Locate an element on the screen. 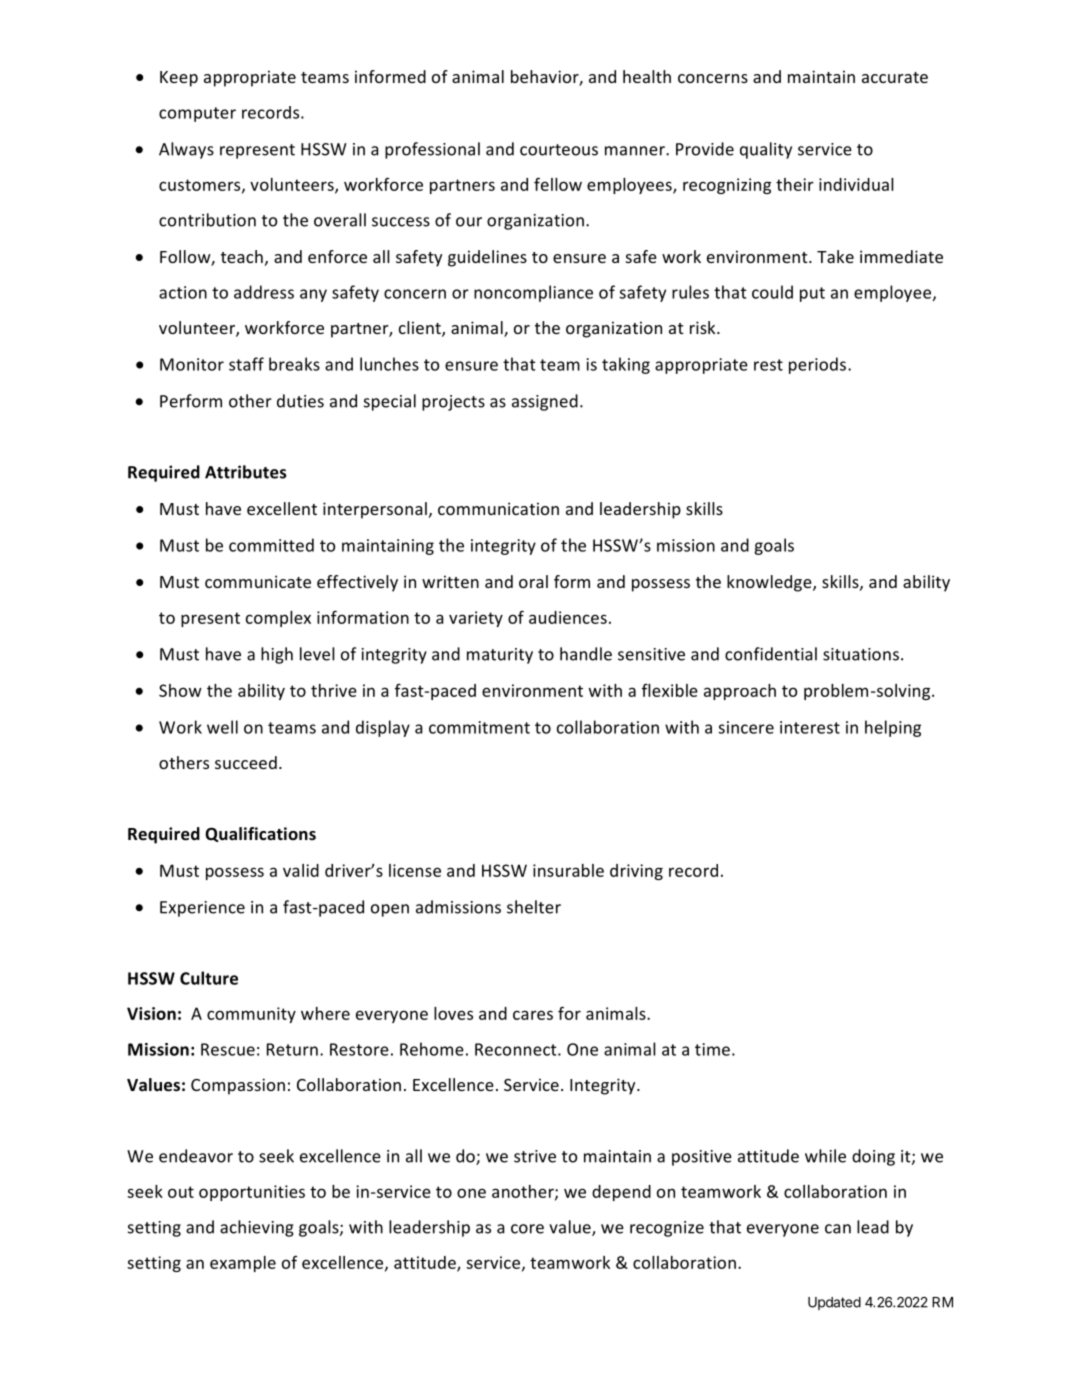 The width and height of the screenshot is (1080, 1398). Updated is located at coordinates (834, 1303).
